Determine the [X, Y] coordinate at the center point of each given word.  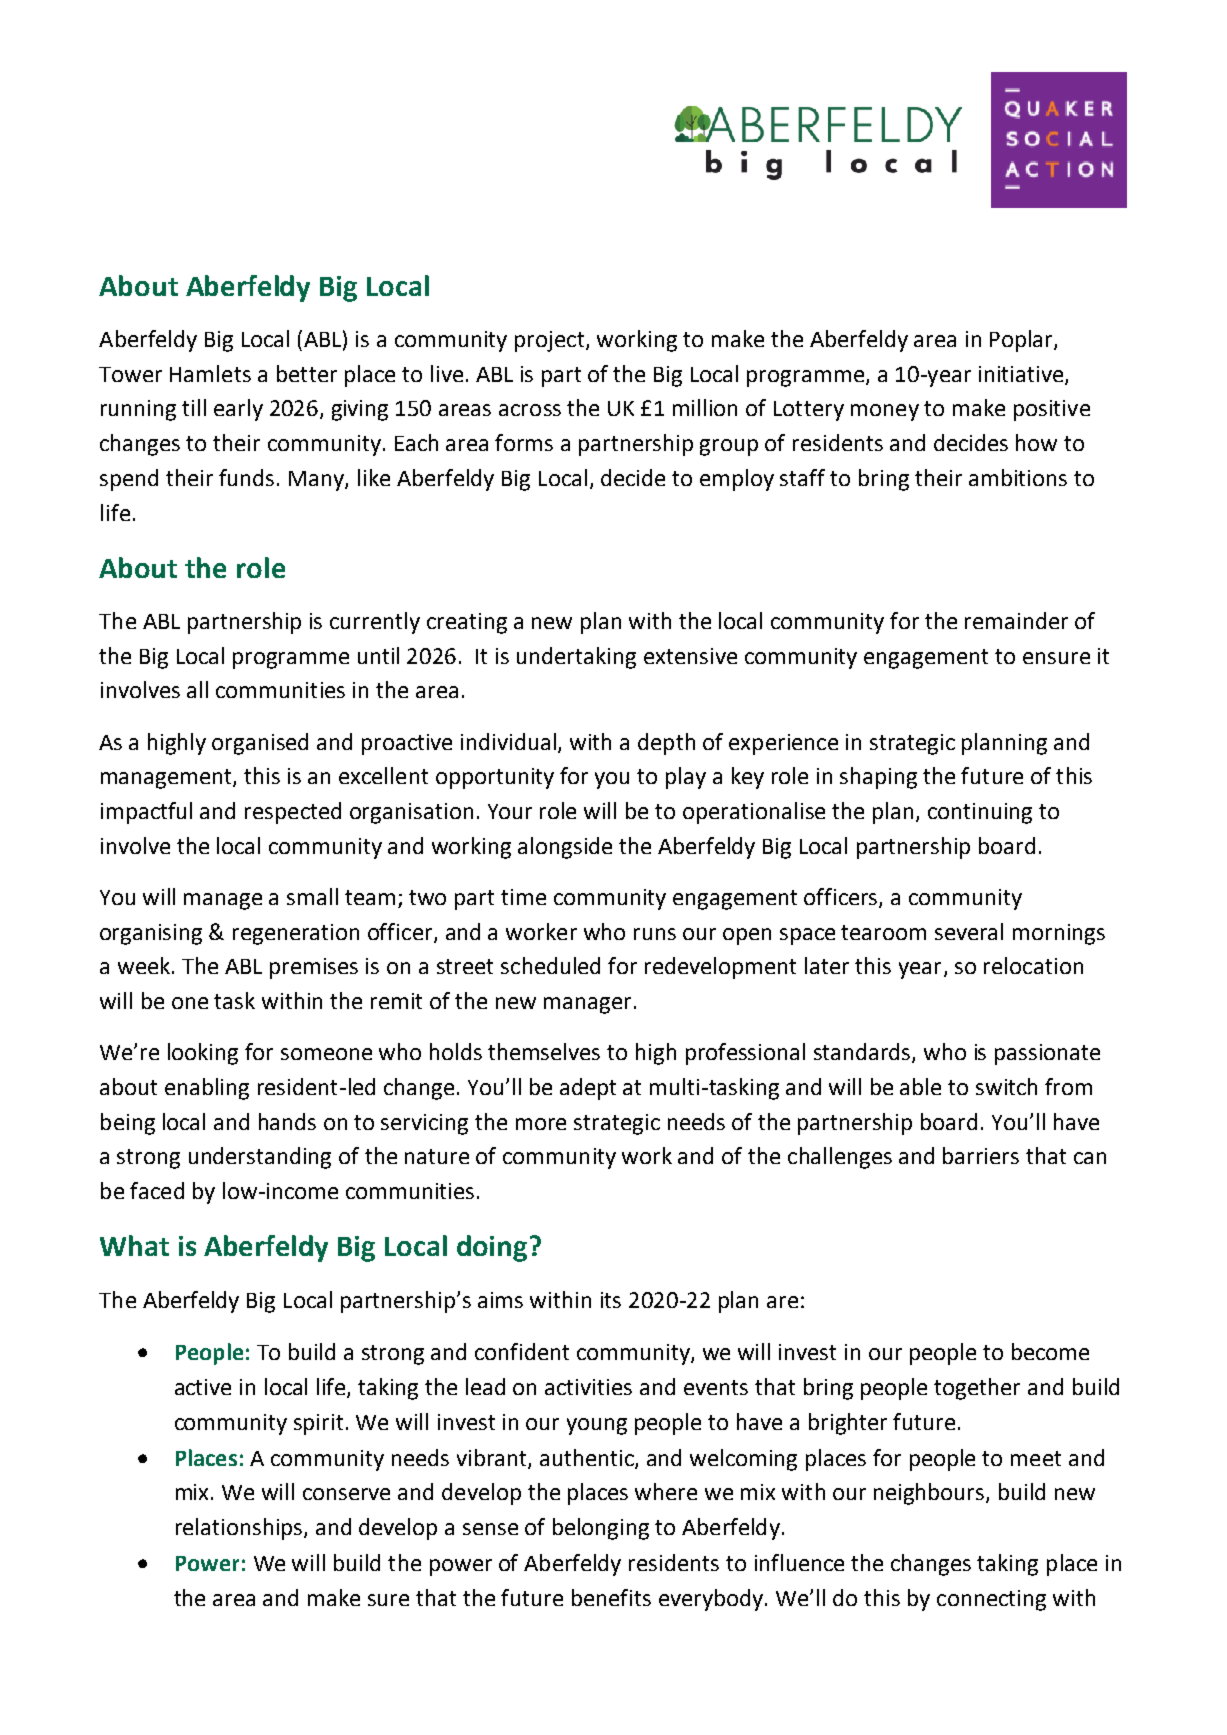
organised [260, 744]
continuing [980, 813]
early [238, 410]
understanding [260, 1158]
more [541, 1124]
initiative [1022, 375]
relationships [240, 1529]
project [551, 341]
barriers [981, 1155]
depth [666, 744]
